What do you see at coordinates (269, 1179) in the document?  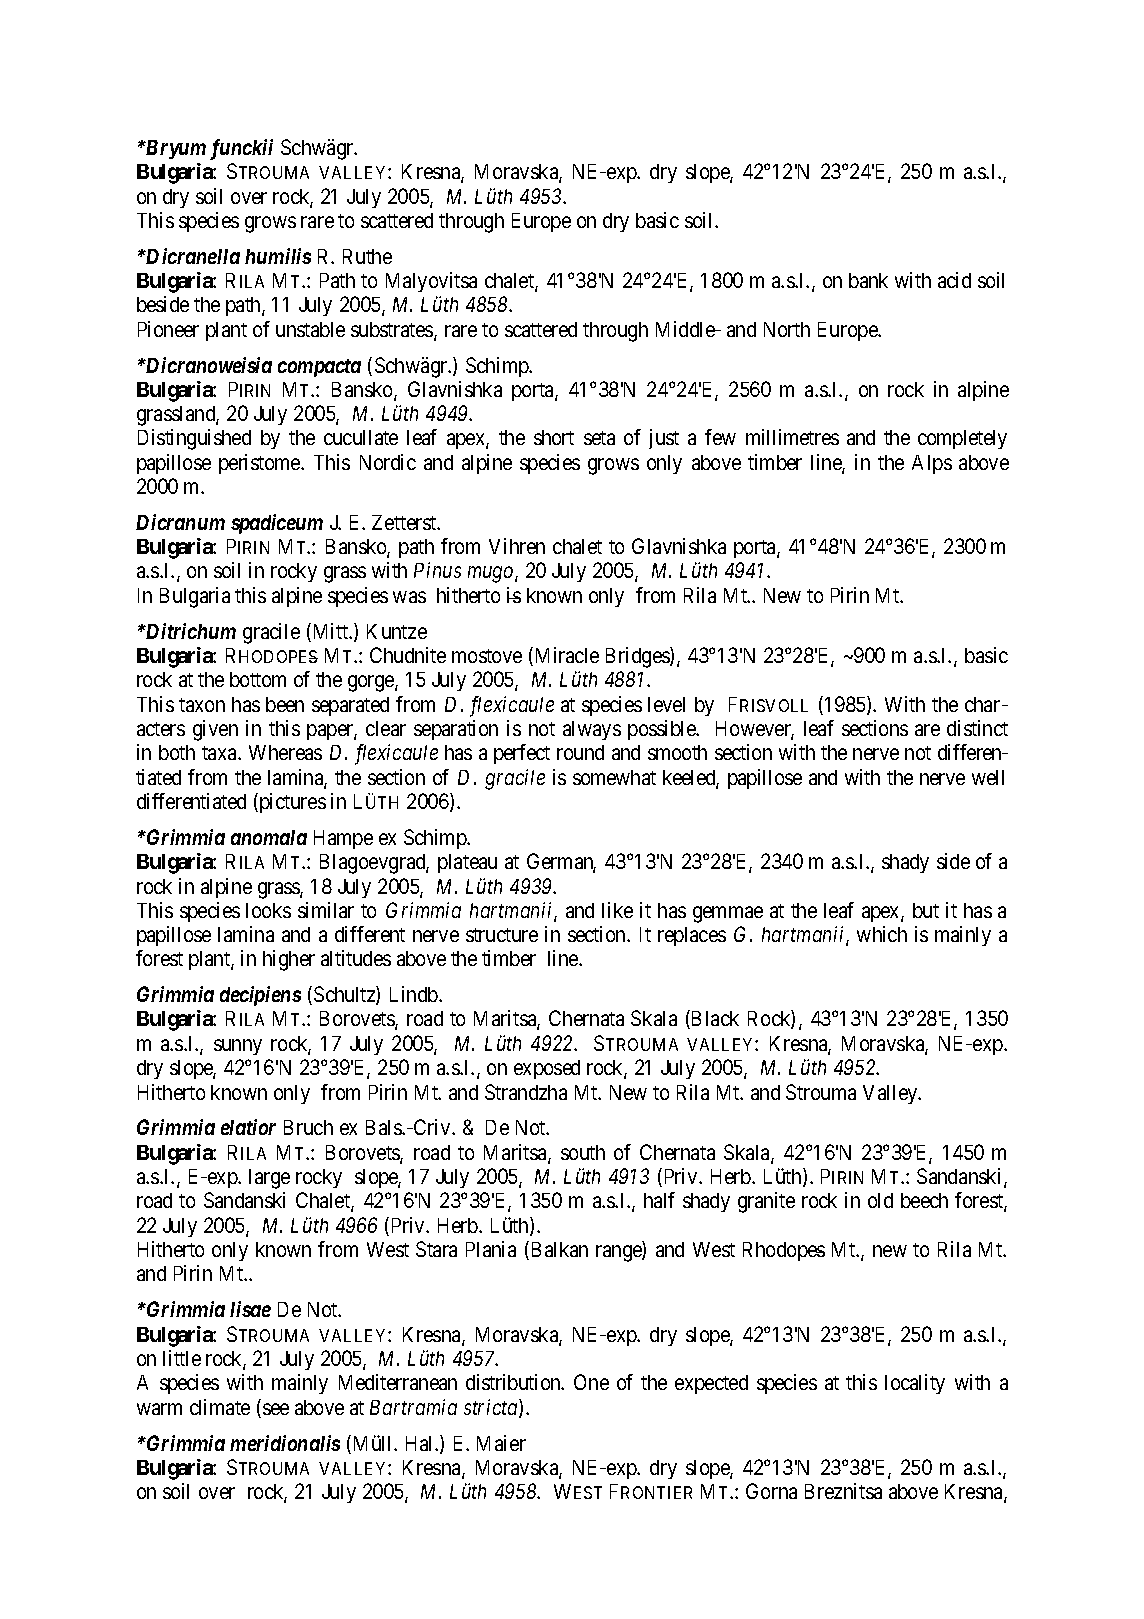 I see `large` at bounding box center [269, 1179].
